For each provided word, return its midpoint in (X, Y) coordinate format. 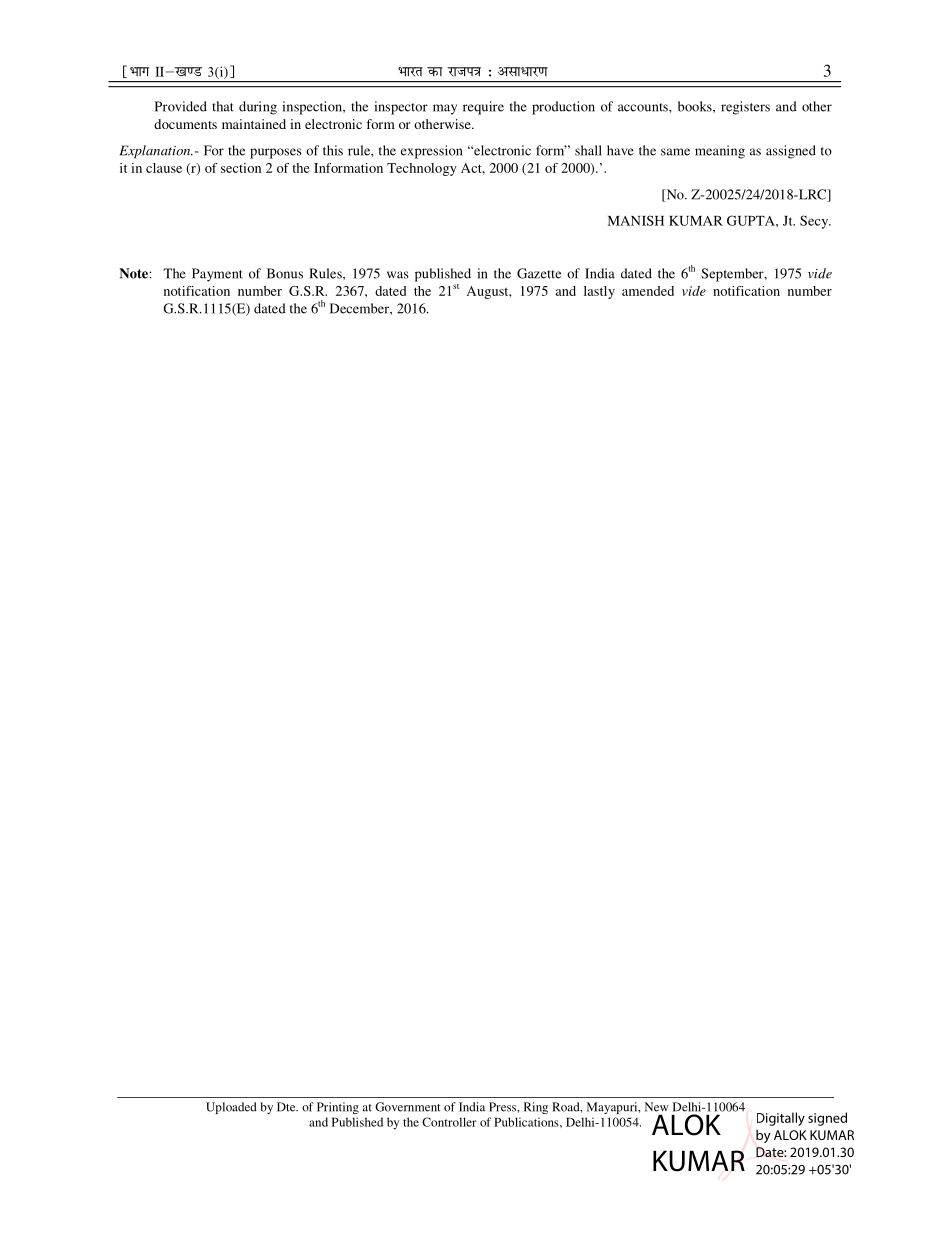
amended (648, 291)
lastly (599, 292)
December (360, 308)
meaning (720, 152)
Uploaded (231, 1108)
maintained (254, 124)
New (657, 1107)
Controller (449, 1122)
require (483, 108)
